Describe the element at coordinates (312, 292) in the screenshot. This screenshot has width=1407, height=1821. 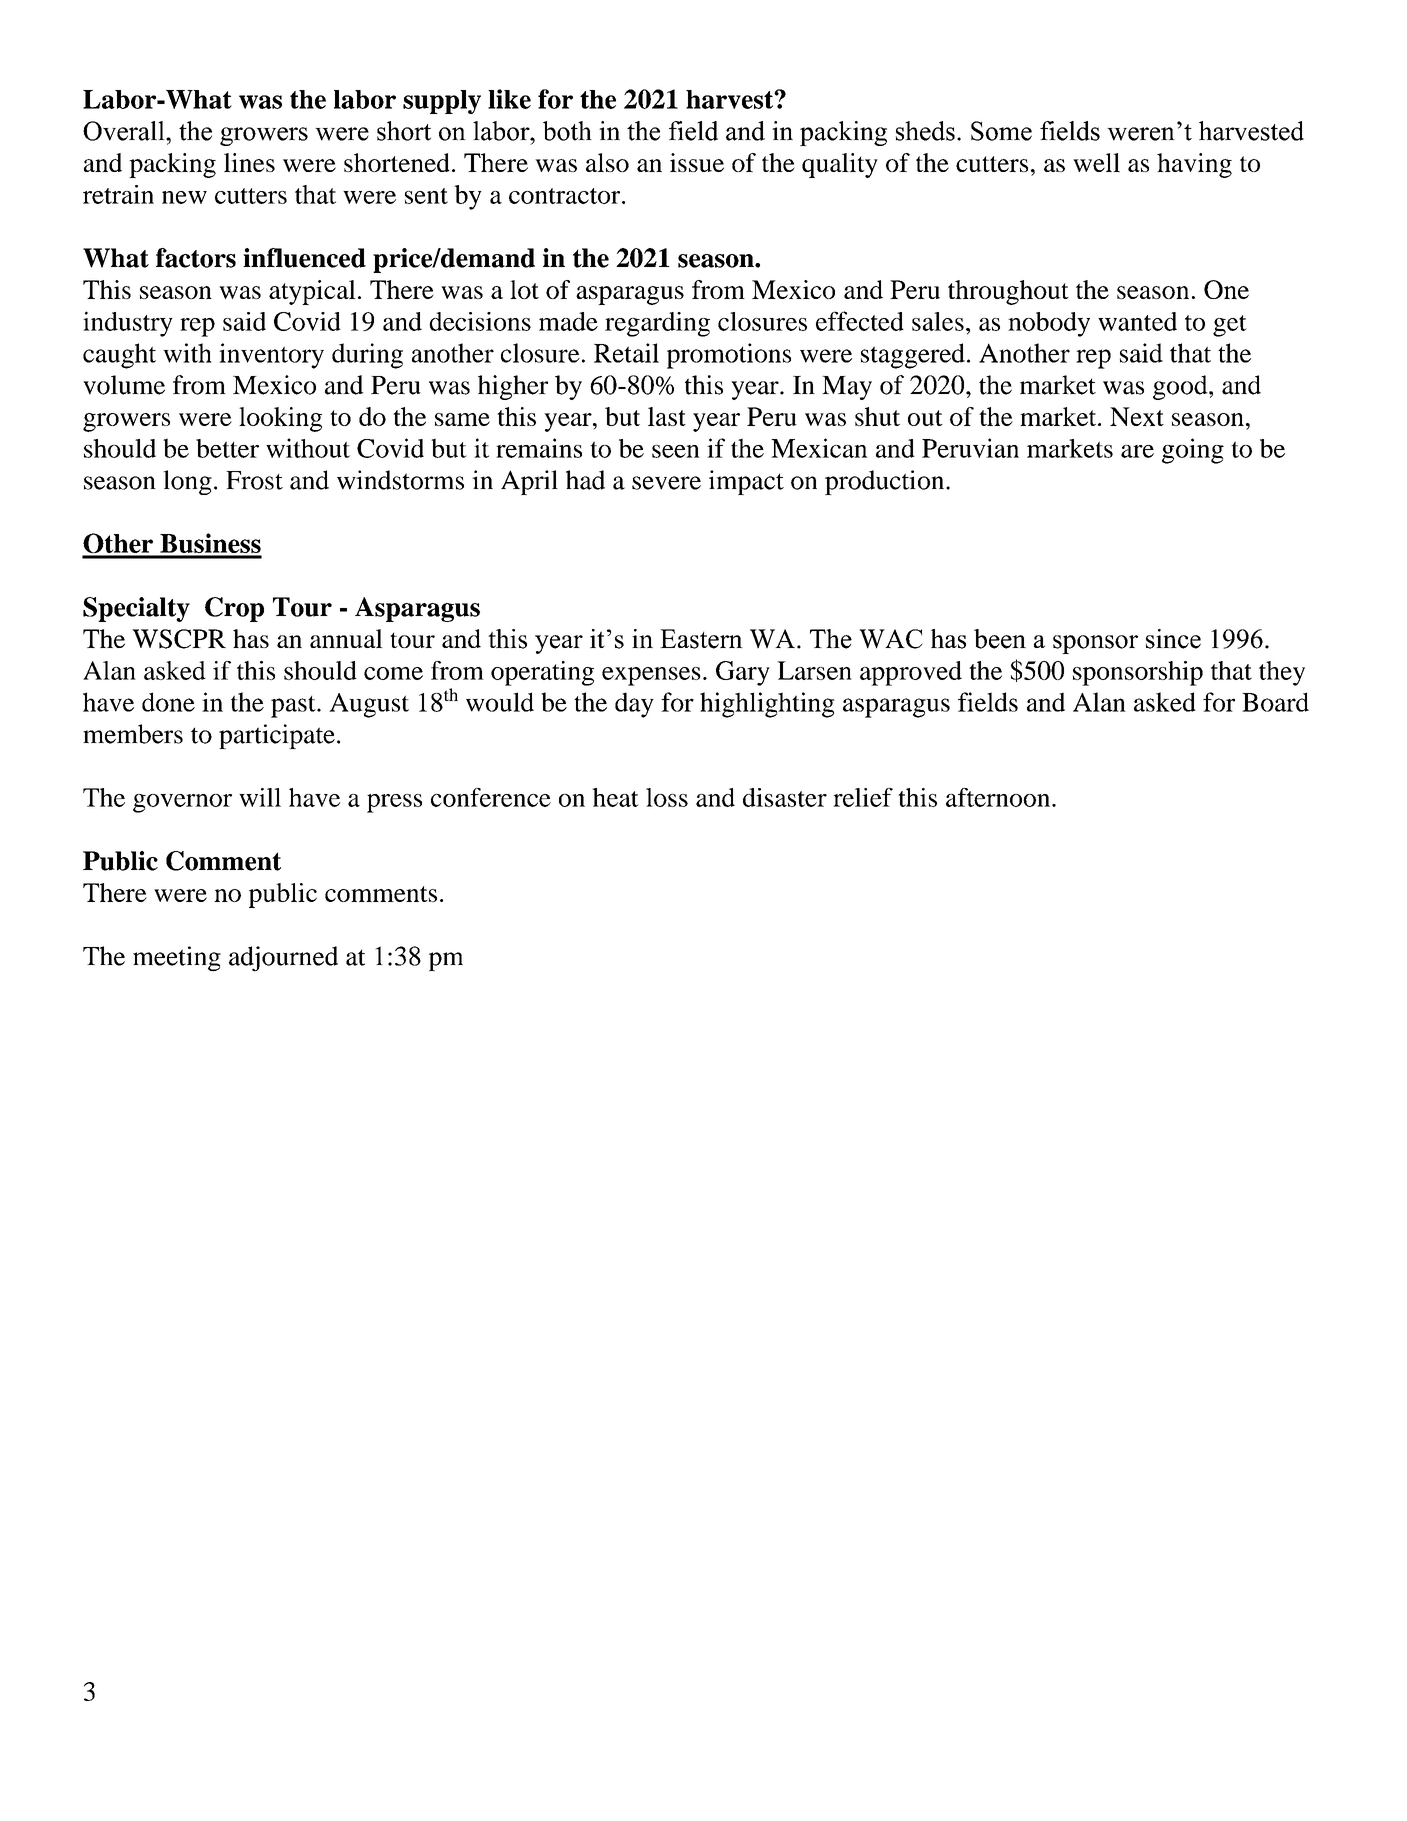
I see `atypical` at that location.
